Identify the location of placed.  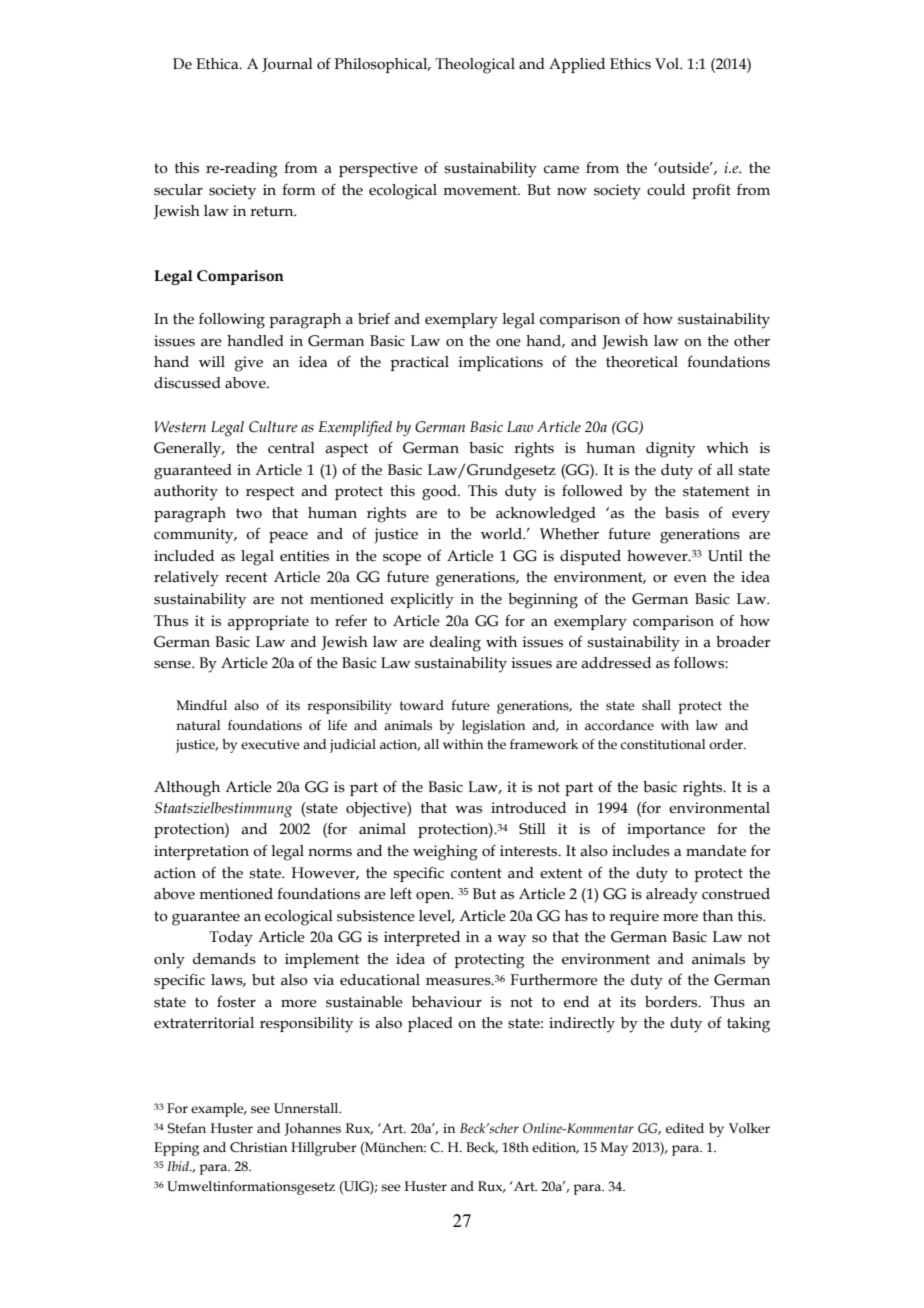
(430, 1024).
